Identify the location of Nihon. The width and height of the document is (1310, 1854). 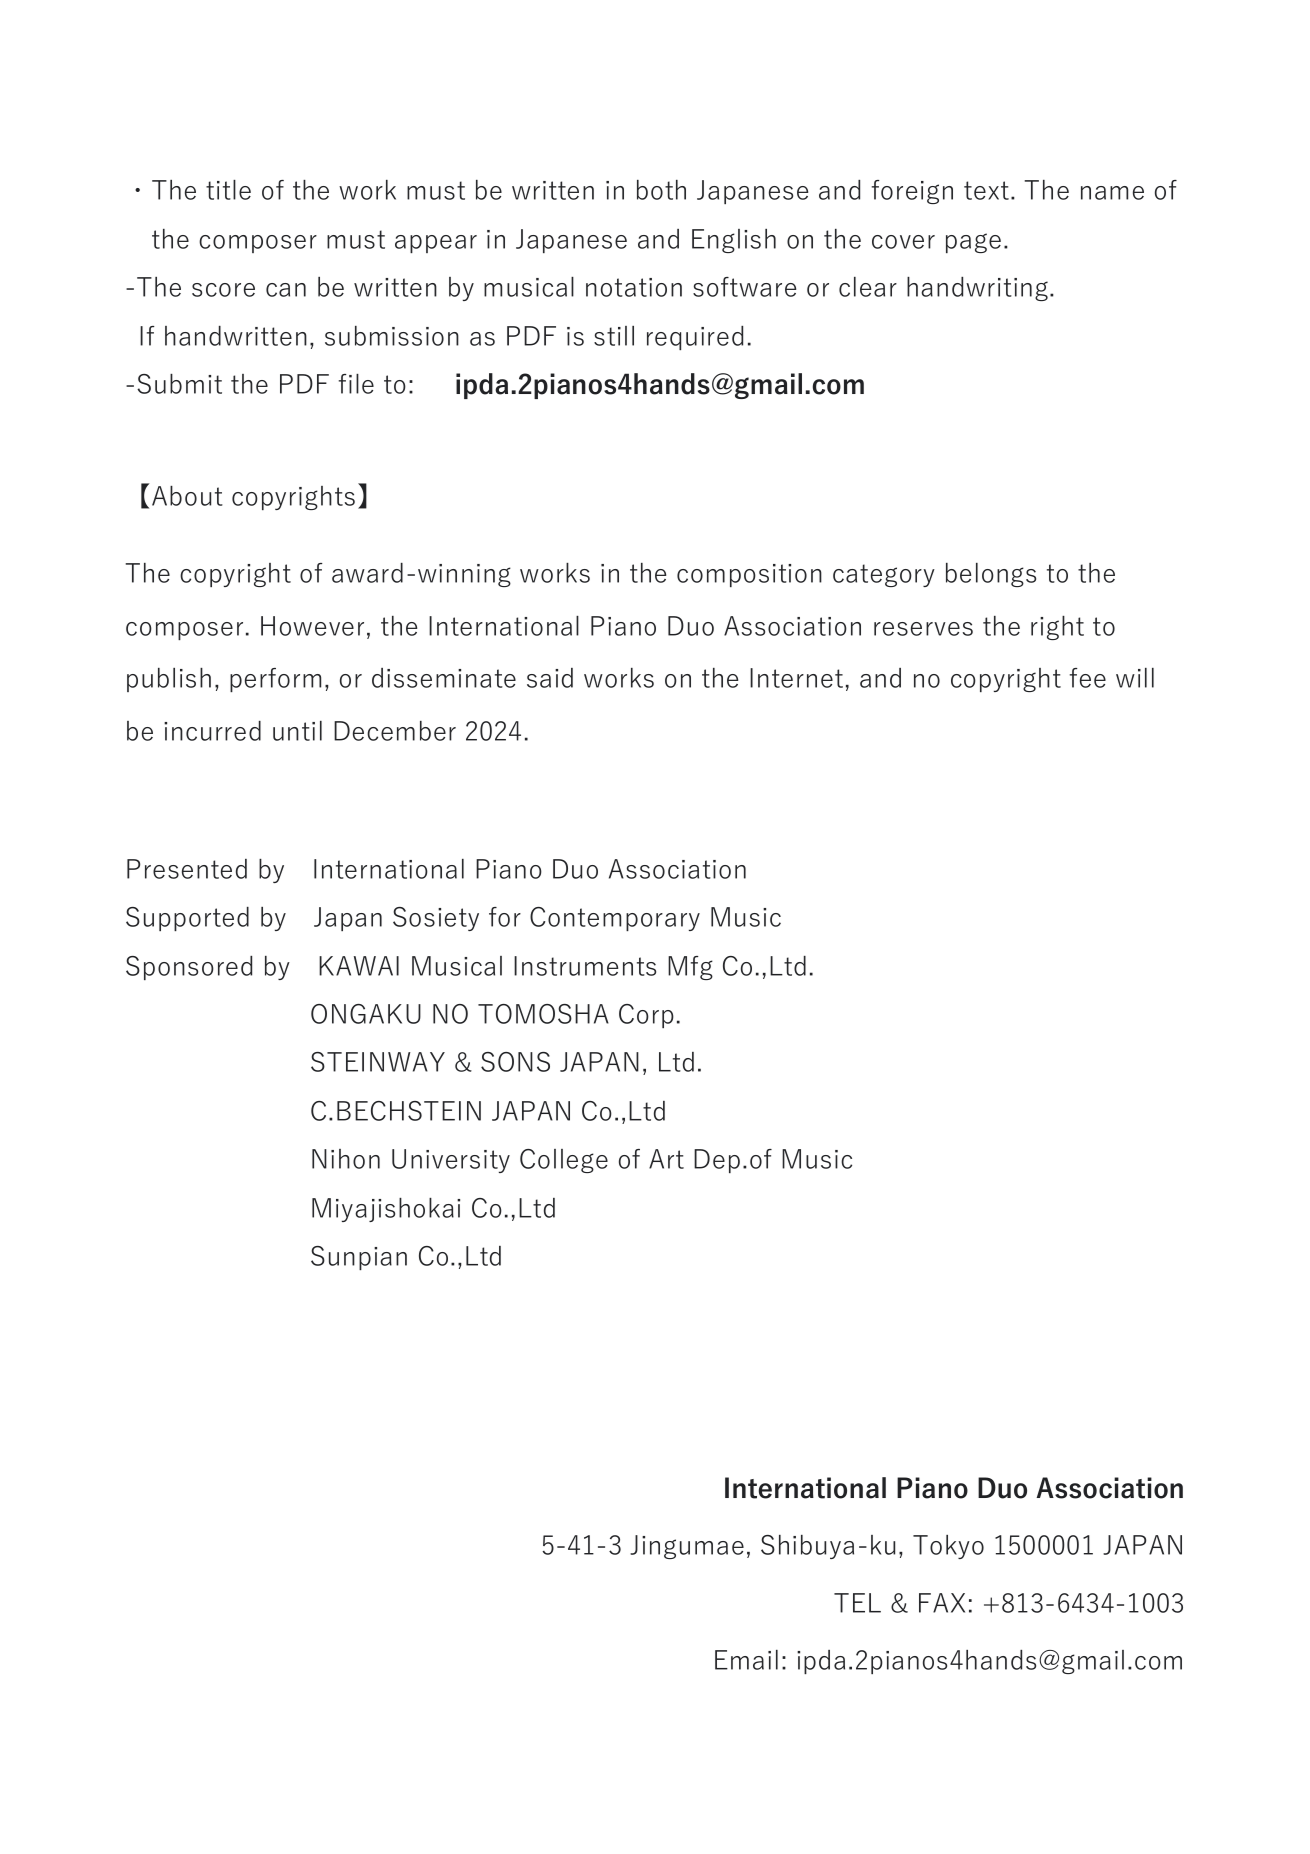
(346, 1159).
